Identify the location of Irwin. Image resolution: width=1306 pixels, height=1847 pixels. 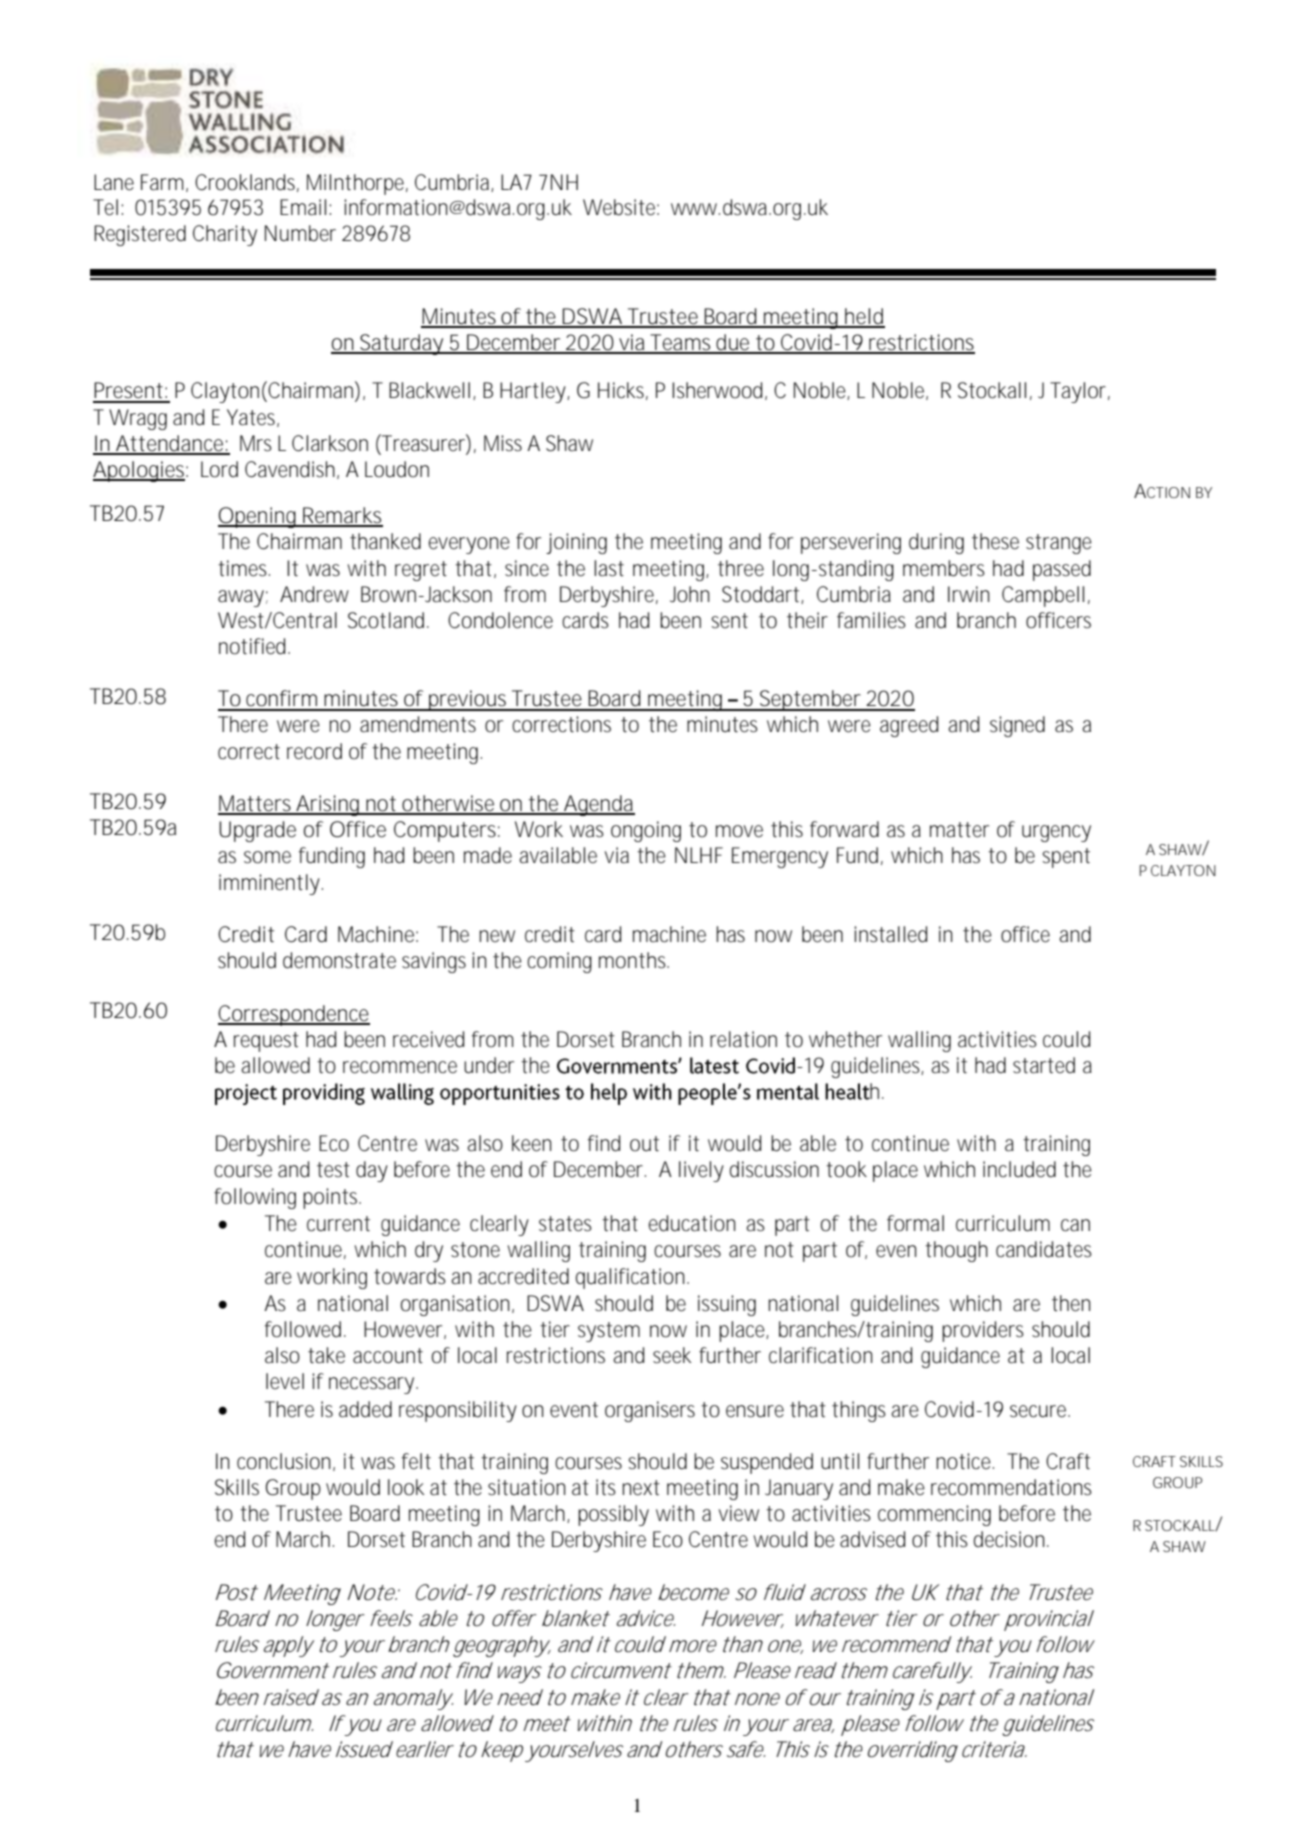
(969, 594).
